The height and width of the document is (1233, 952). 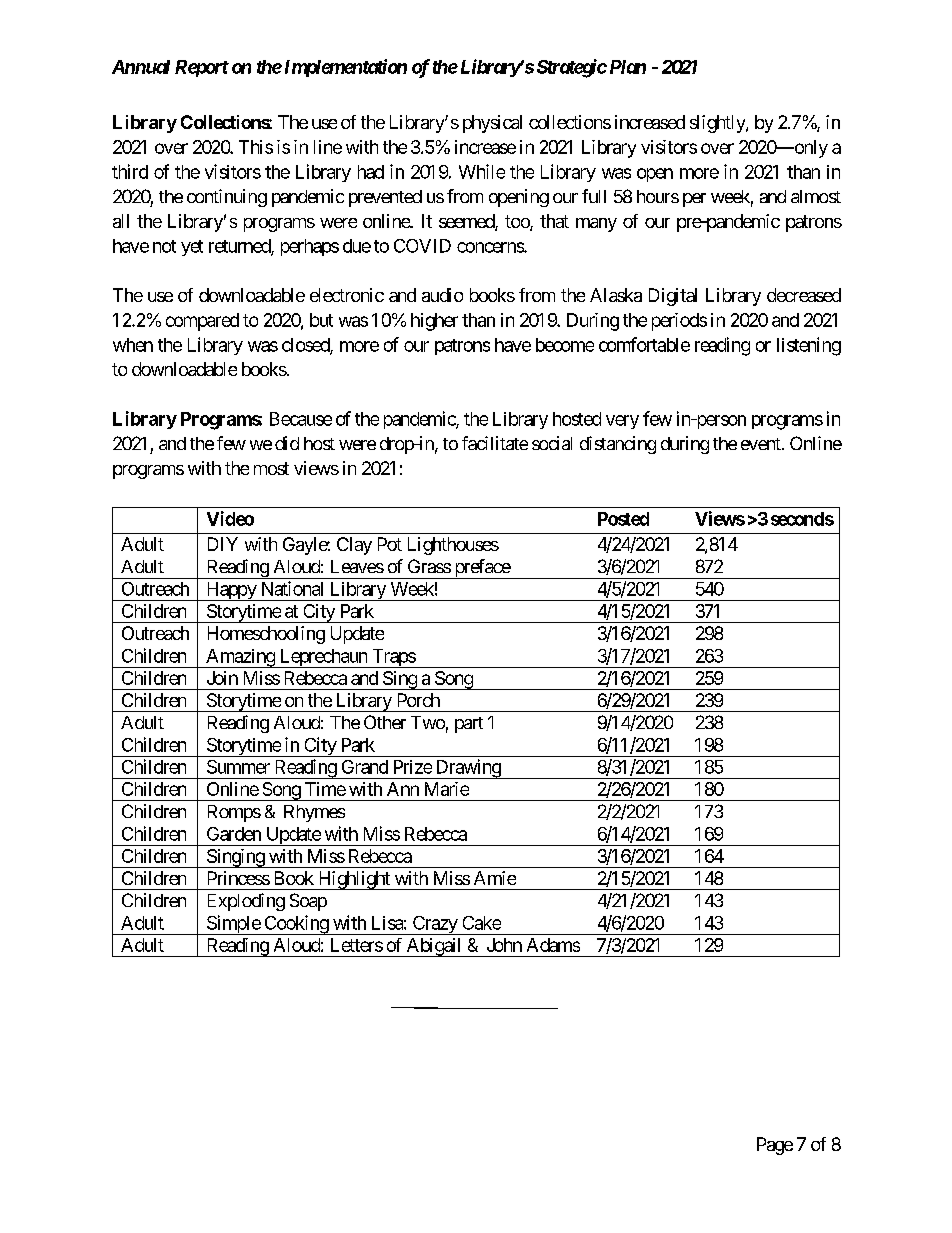 I want to click on Pot, so click(x=390, y=544).
